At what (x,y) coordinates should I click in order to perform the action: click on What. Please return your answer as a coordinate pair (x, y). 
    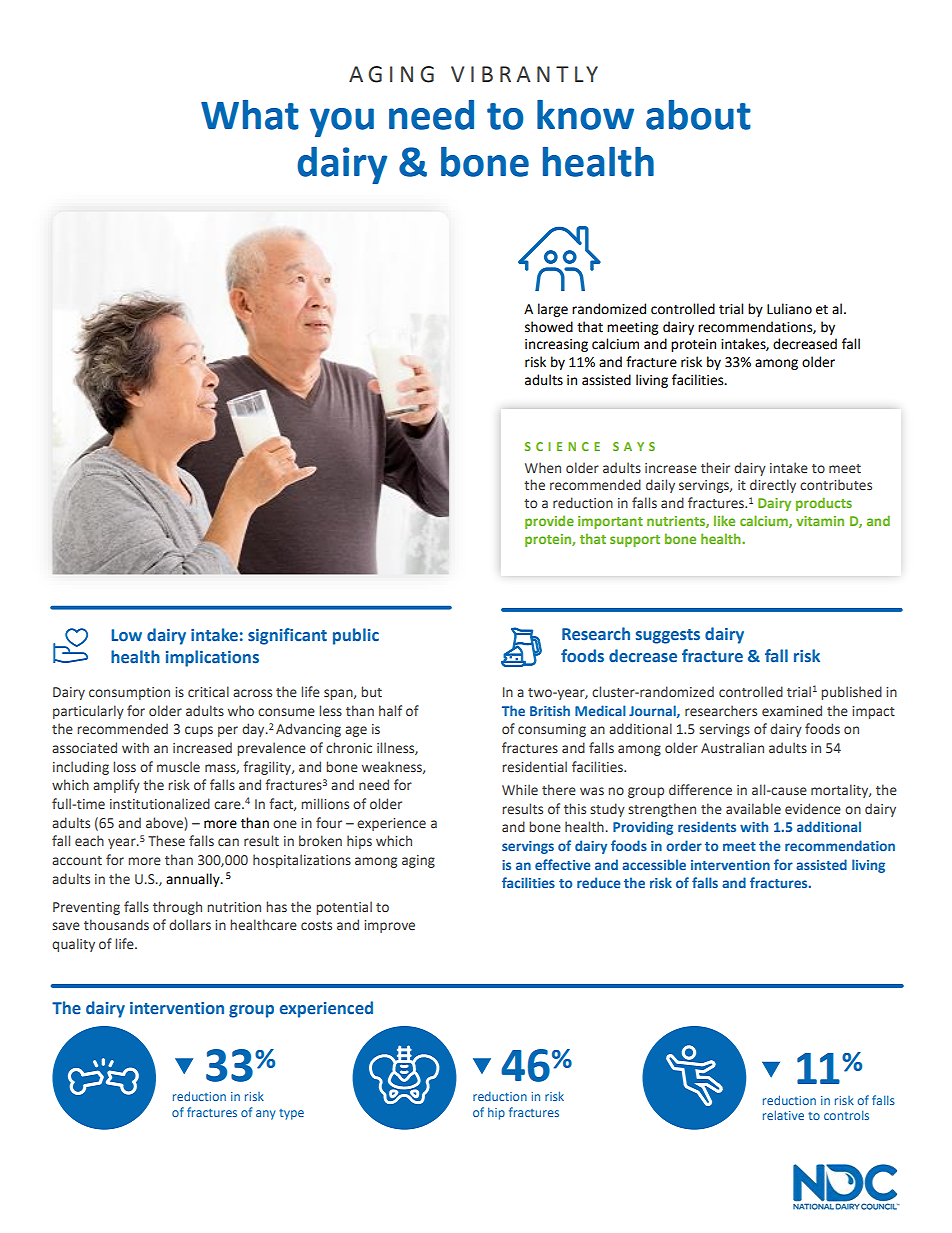
    Looking at the image, I should click on (250, 115).
